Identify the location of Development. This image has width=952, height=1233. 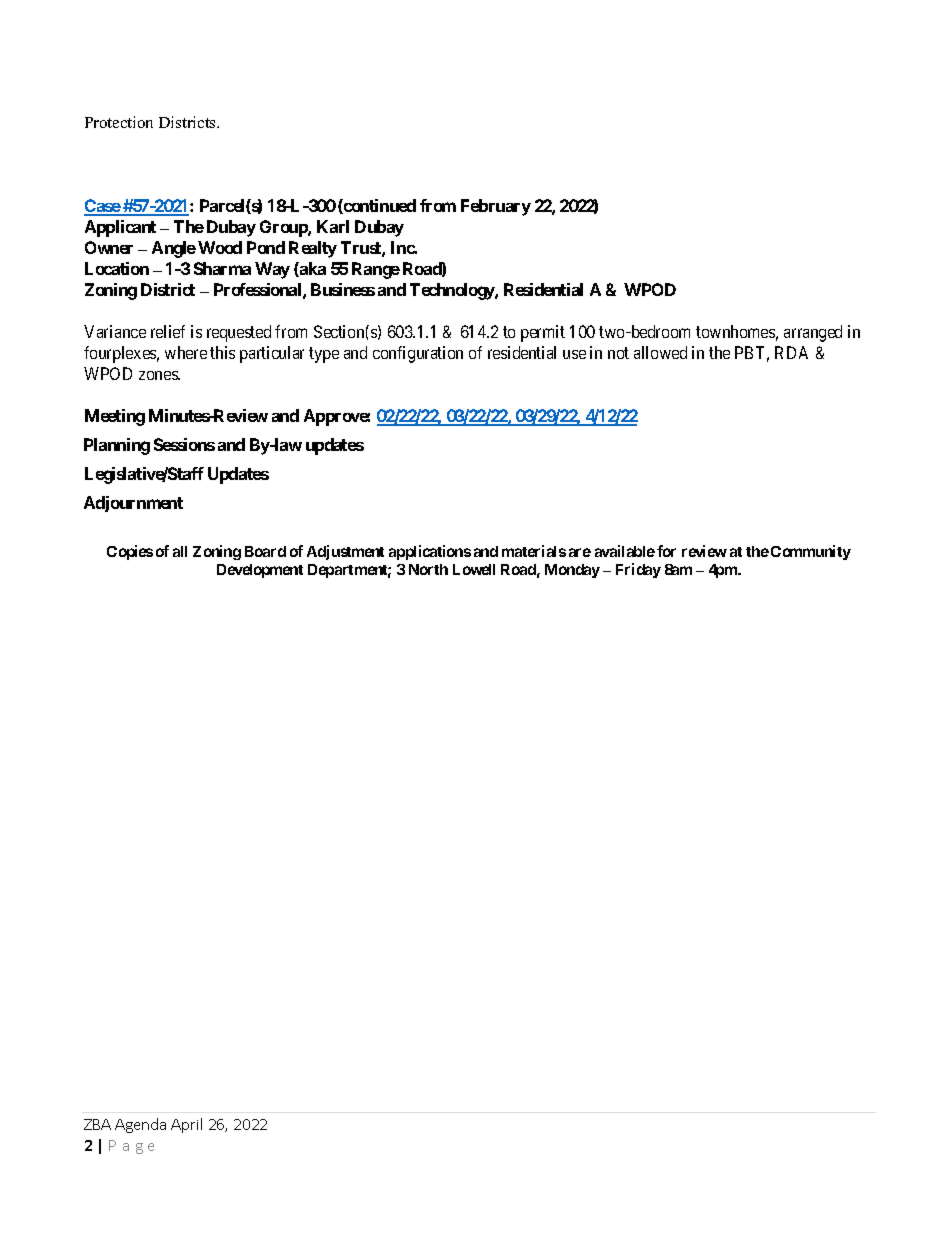
(260, 571).
